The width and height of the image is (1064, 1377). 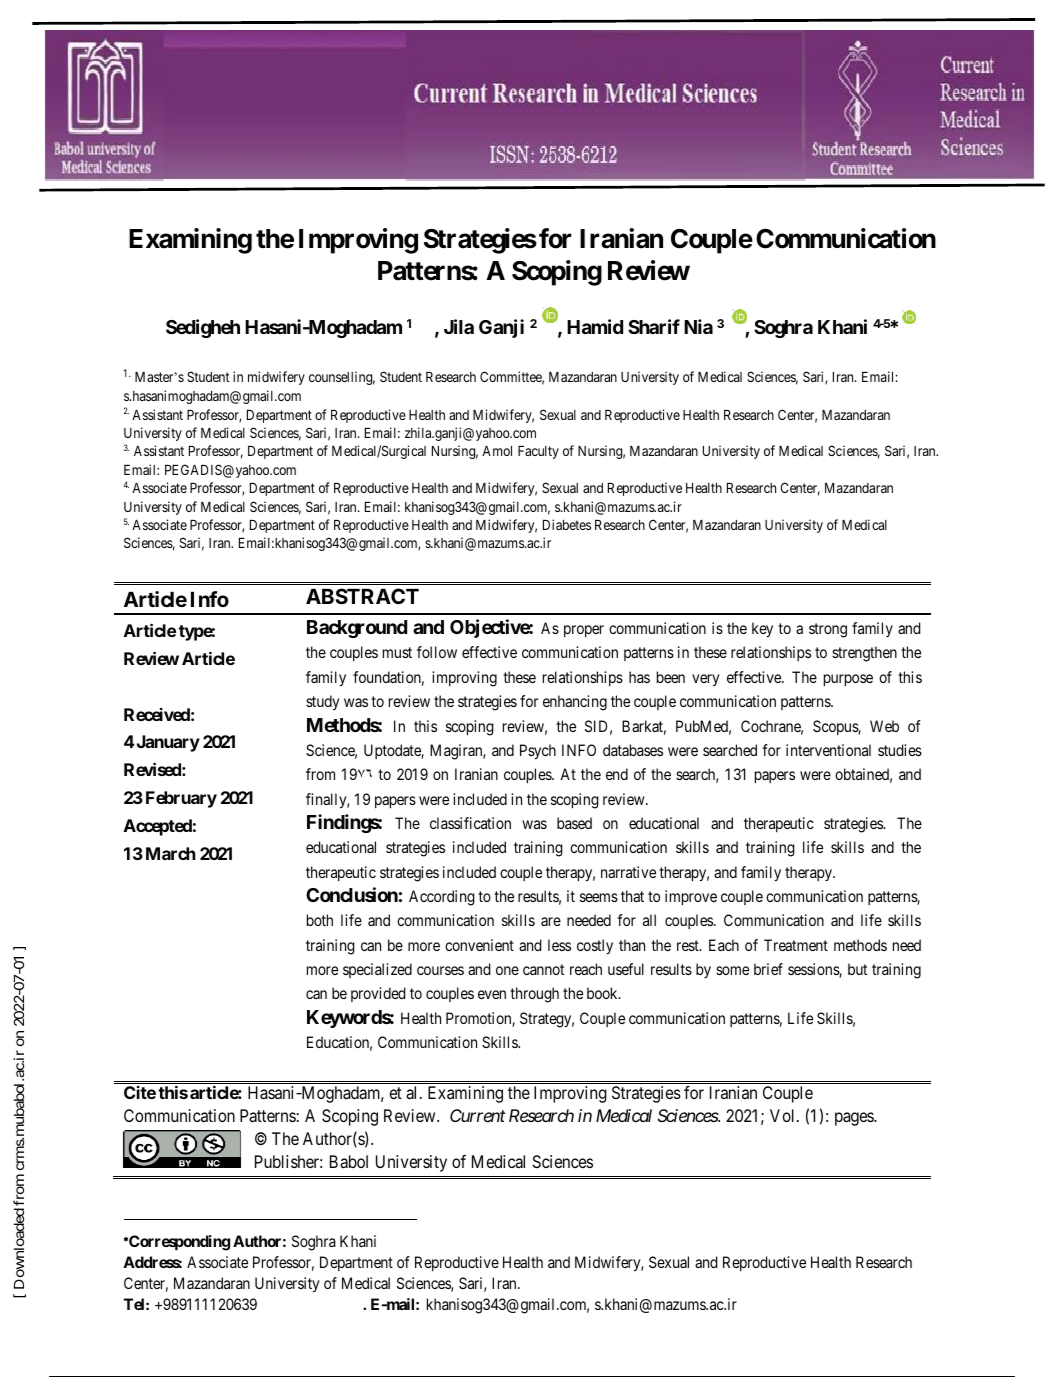 I want to click on Hamid, so click(x=595, y=326).
